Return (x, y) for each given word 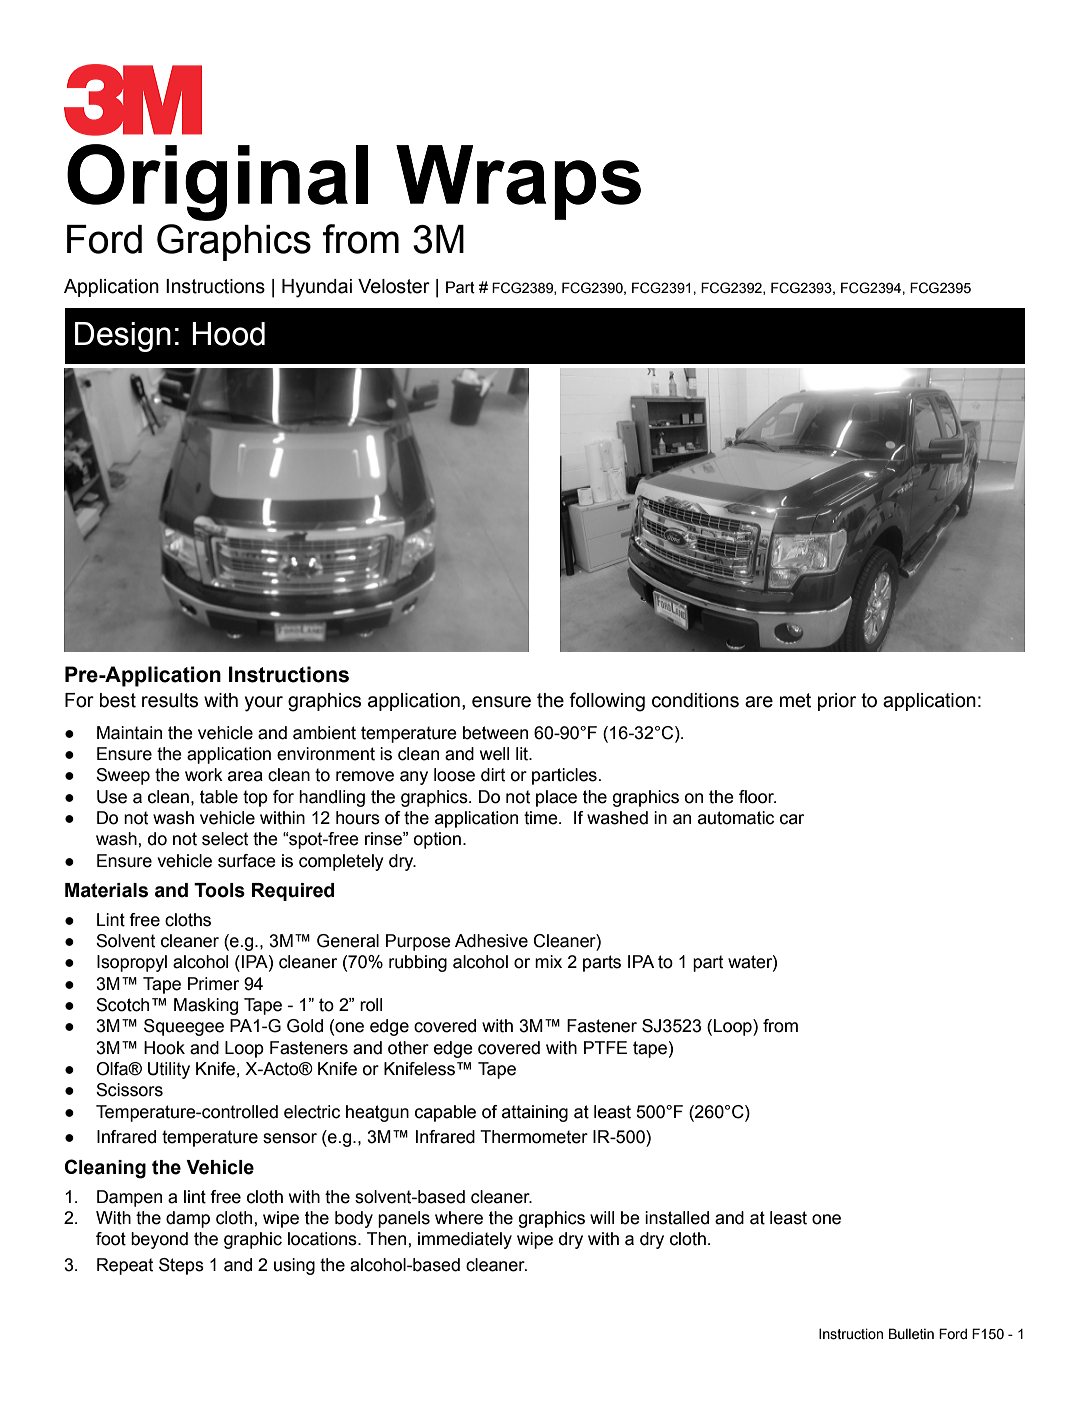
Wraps (518, 182)
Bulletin (911, 1334)
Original (217, 182)
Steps (181, 1266)
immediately (465, 1240)
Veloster (394, 286)
